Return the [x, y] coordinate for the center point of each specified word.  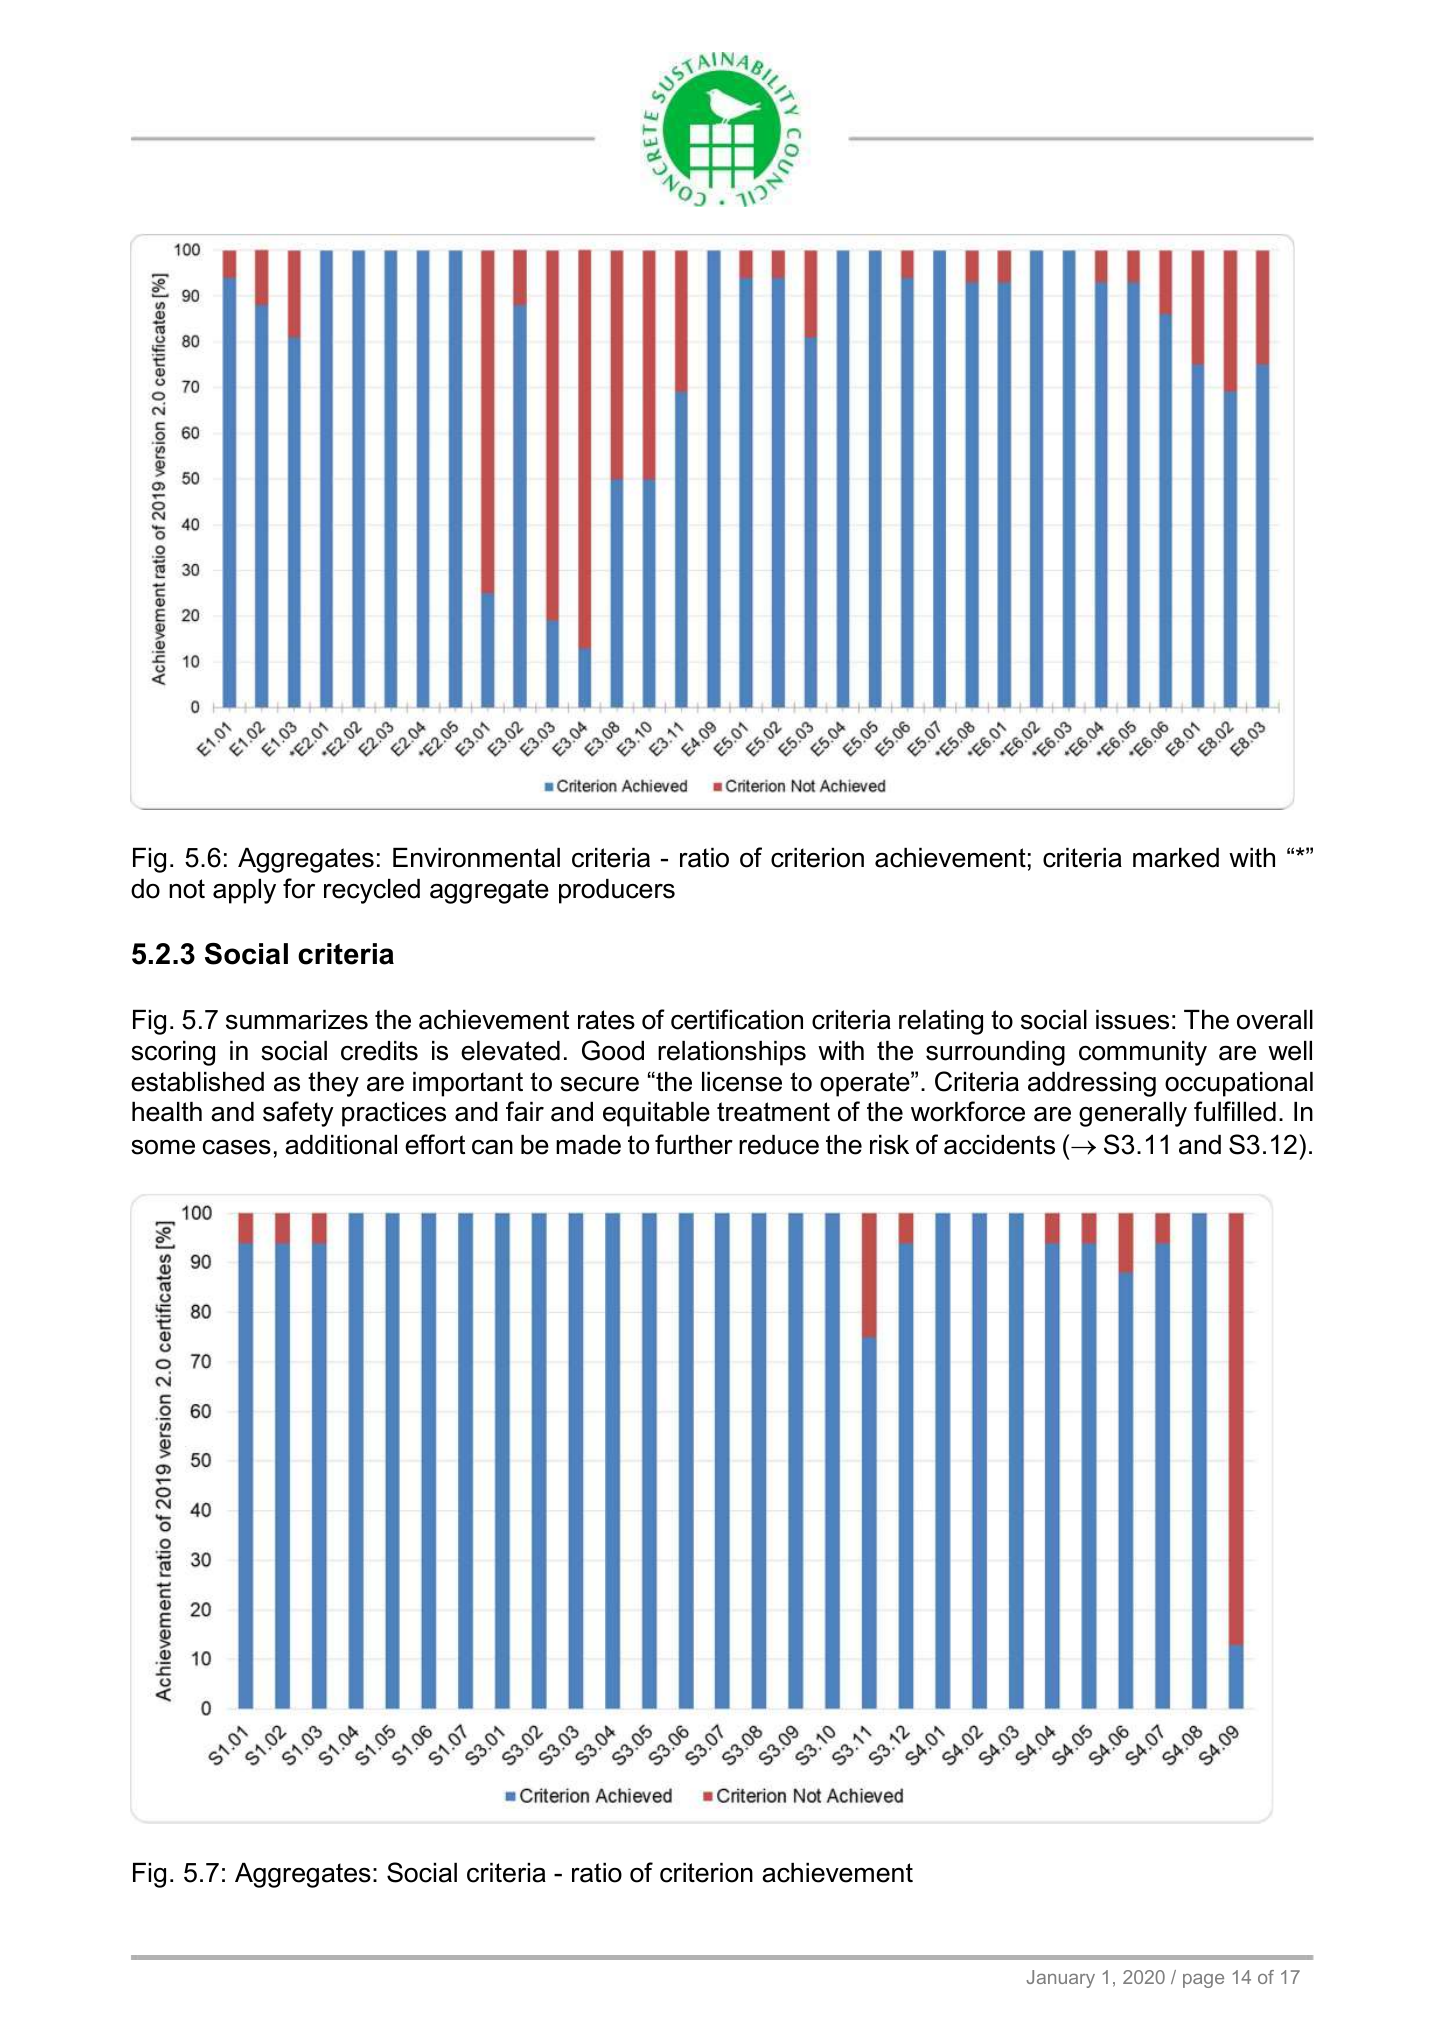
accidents [999, 1145]
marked [1176, 858]
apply [244, 891]
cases [237, 1147]
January [1060, 1979]
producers [617, 891]
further [694, 1144]
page [1203, 1981]
